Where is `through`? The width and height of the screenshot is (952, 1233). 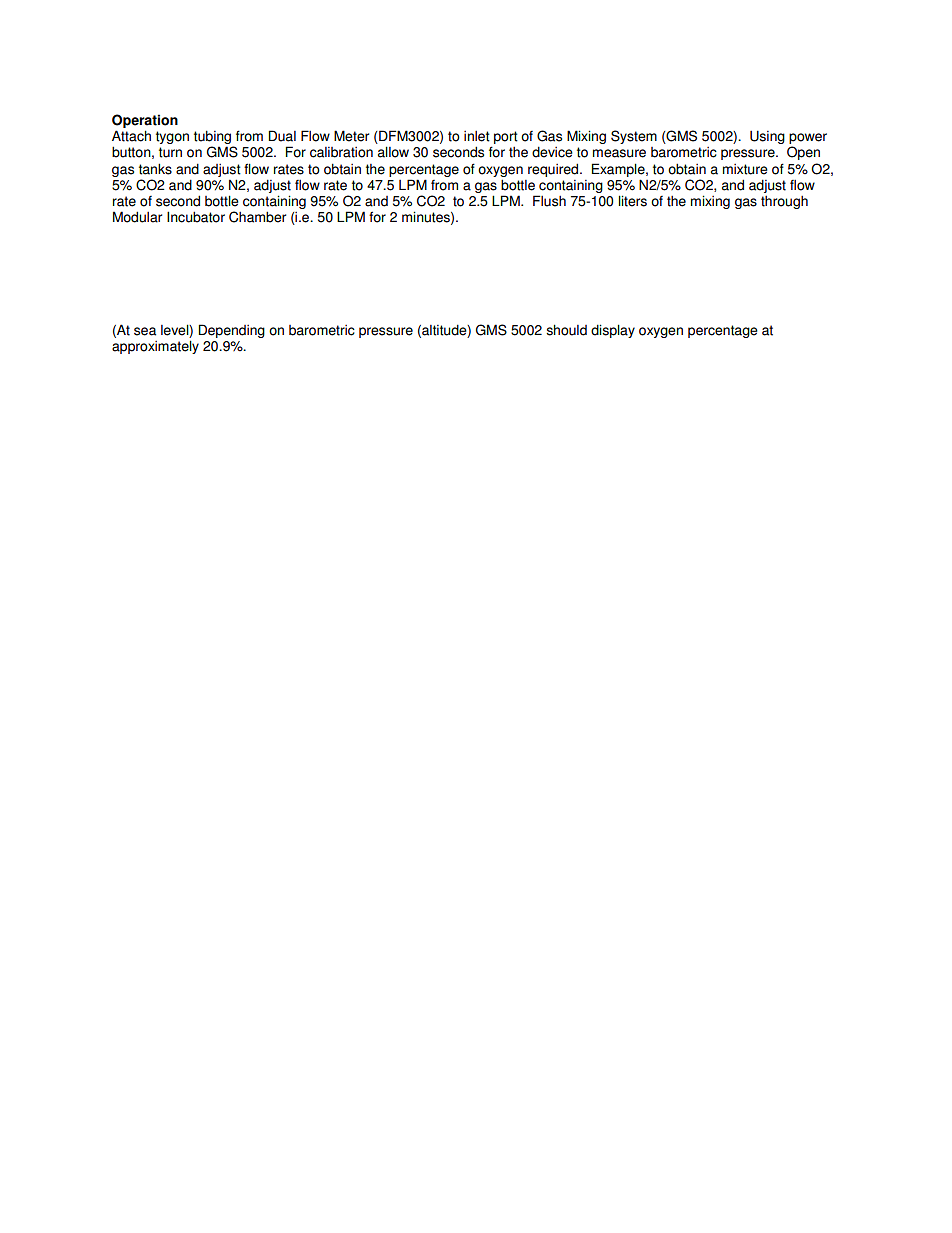 through is located at coordinates (784, 202).
